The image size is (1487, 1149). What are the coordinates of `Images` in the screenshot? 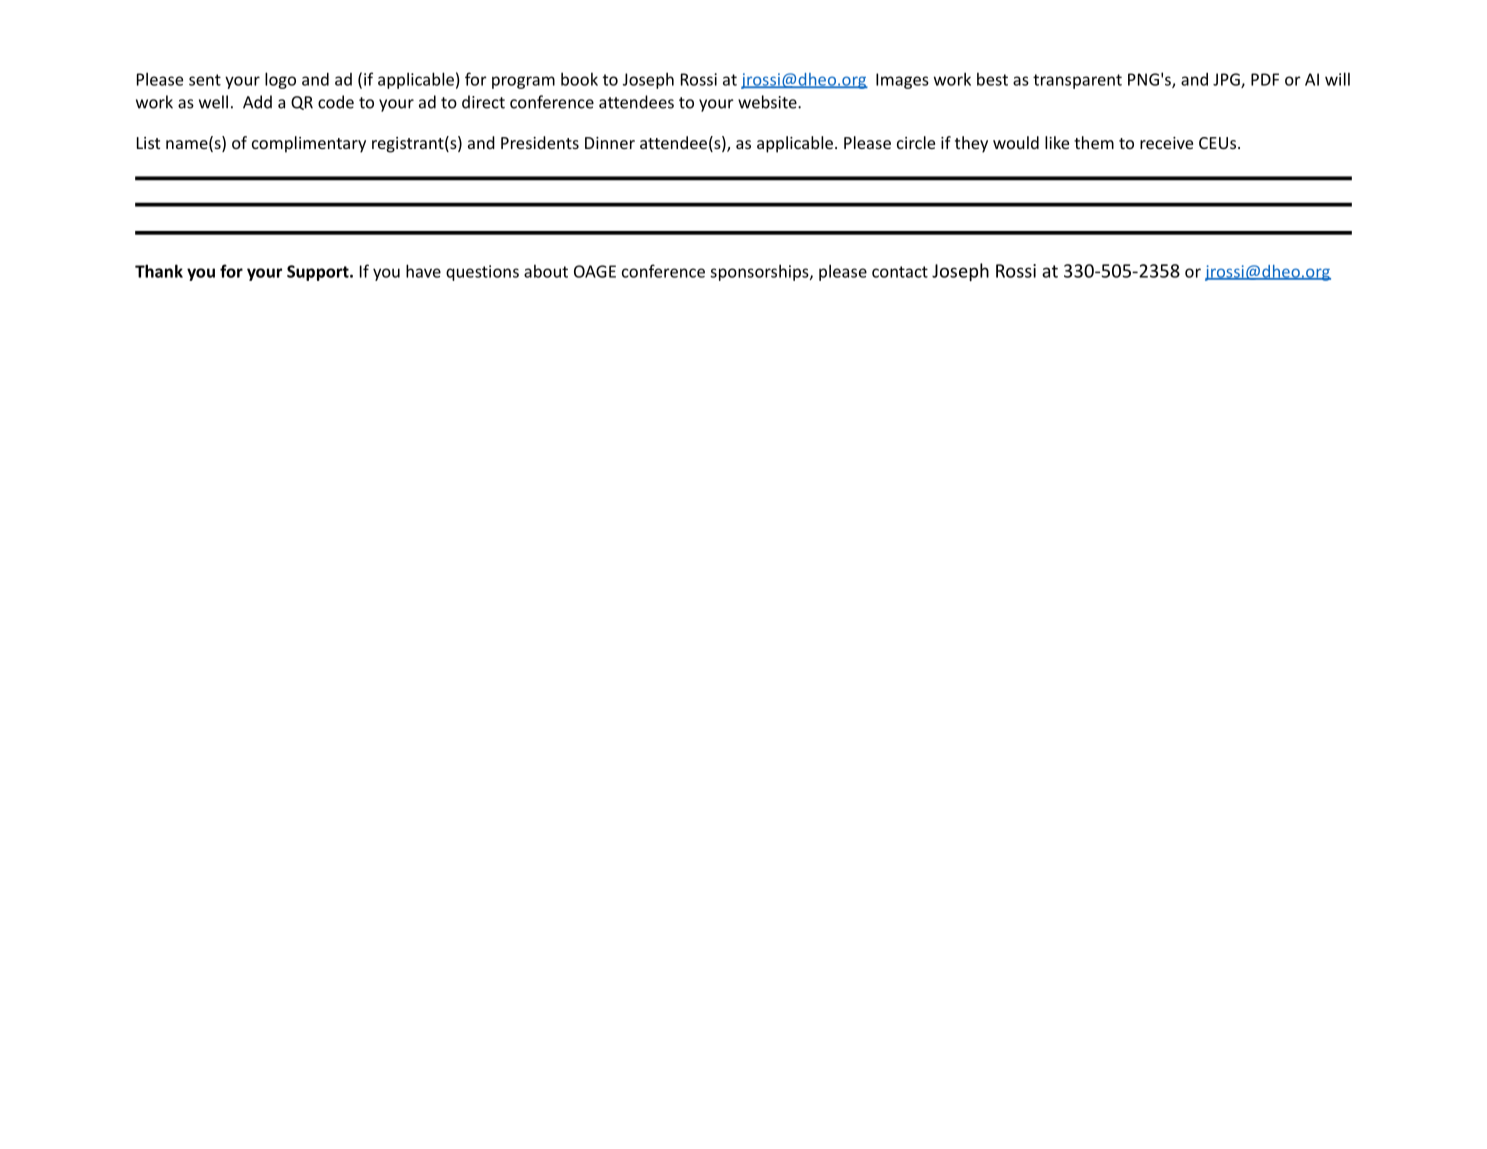 It's located at (902, 81).
